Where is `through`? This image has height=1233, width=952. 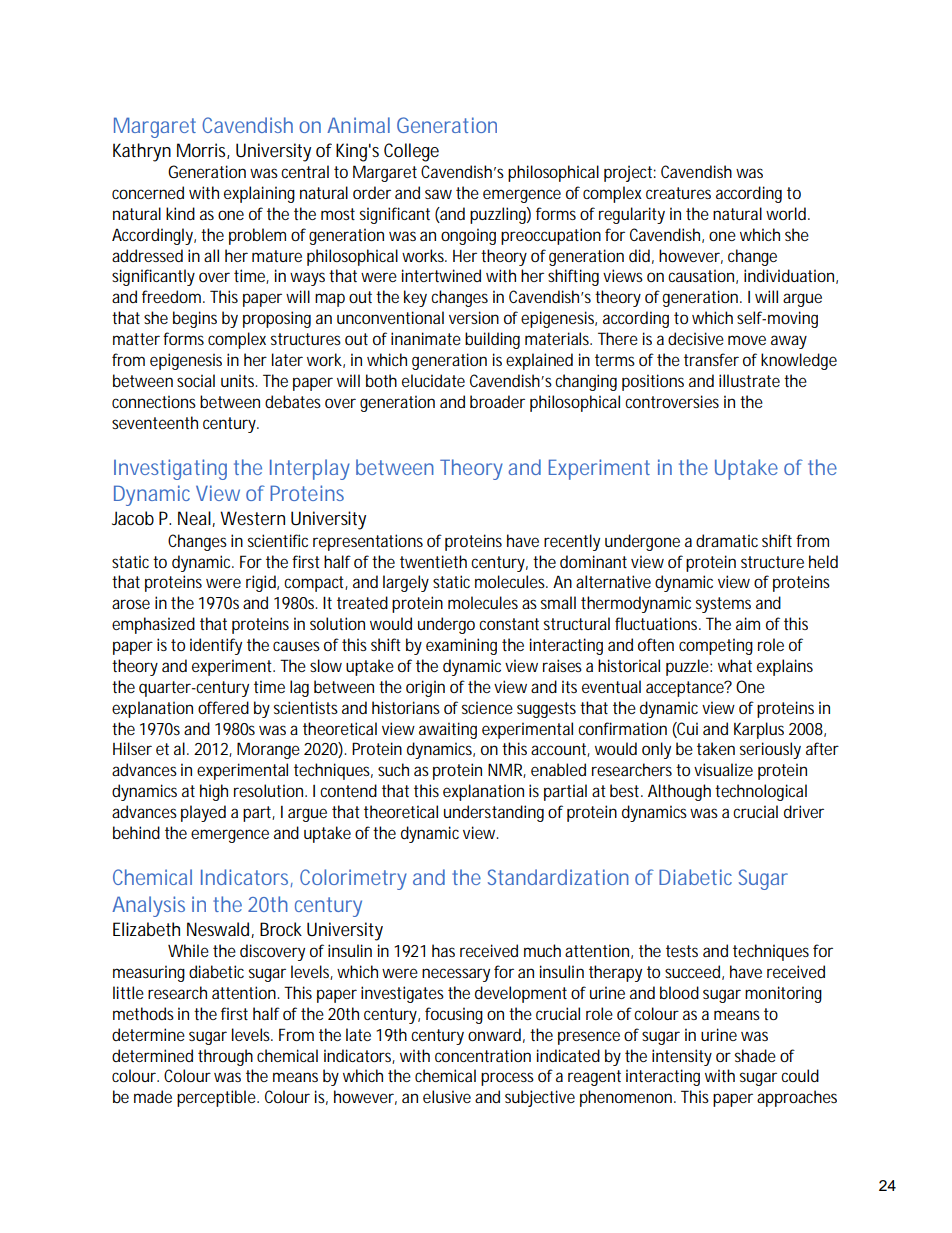 through is located at coordinates (225, 1057).
